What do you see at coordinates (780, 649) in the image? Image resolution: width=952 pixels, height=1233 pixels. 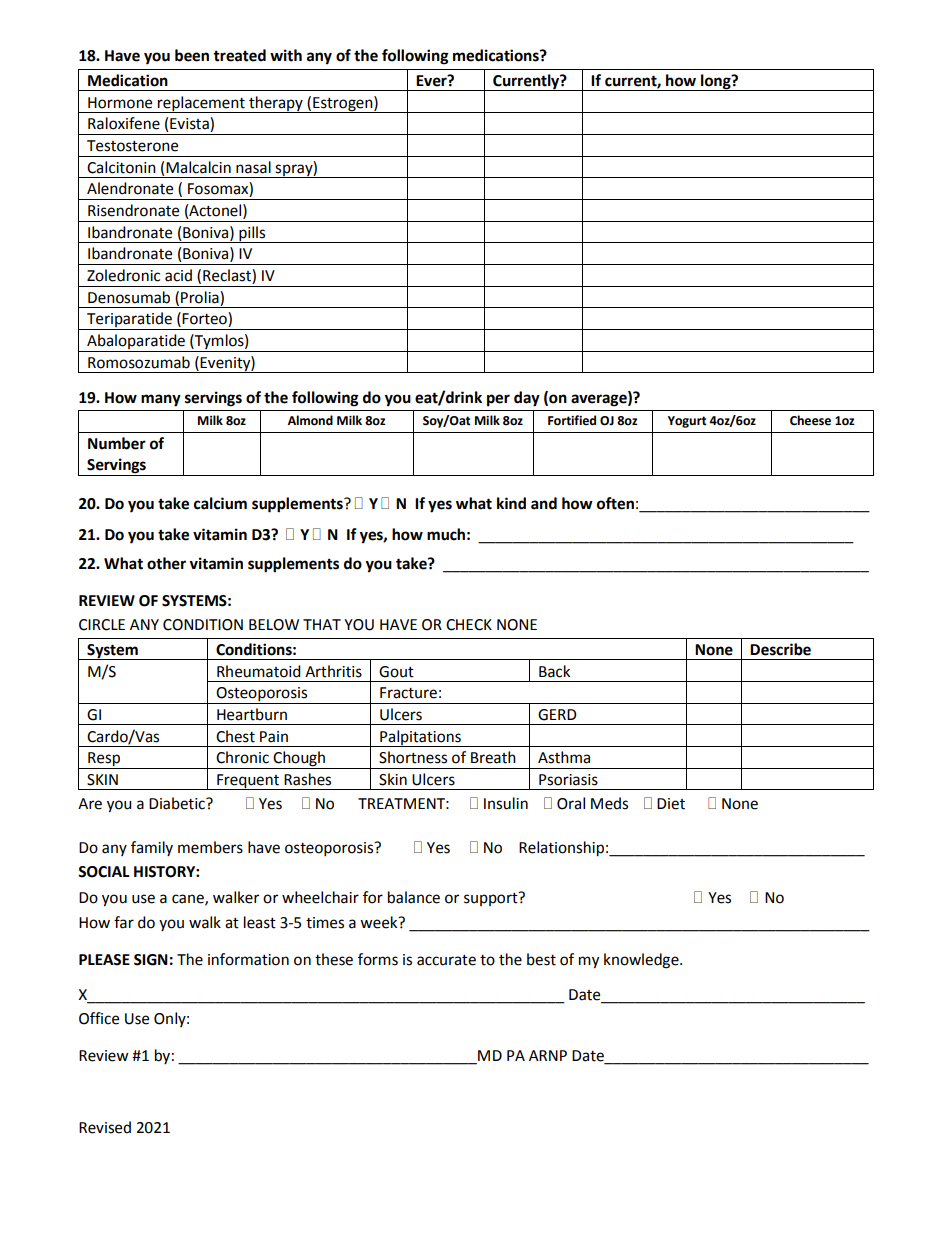 I see `Describe` at bounding box center [780, 649].
